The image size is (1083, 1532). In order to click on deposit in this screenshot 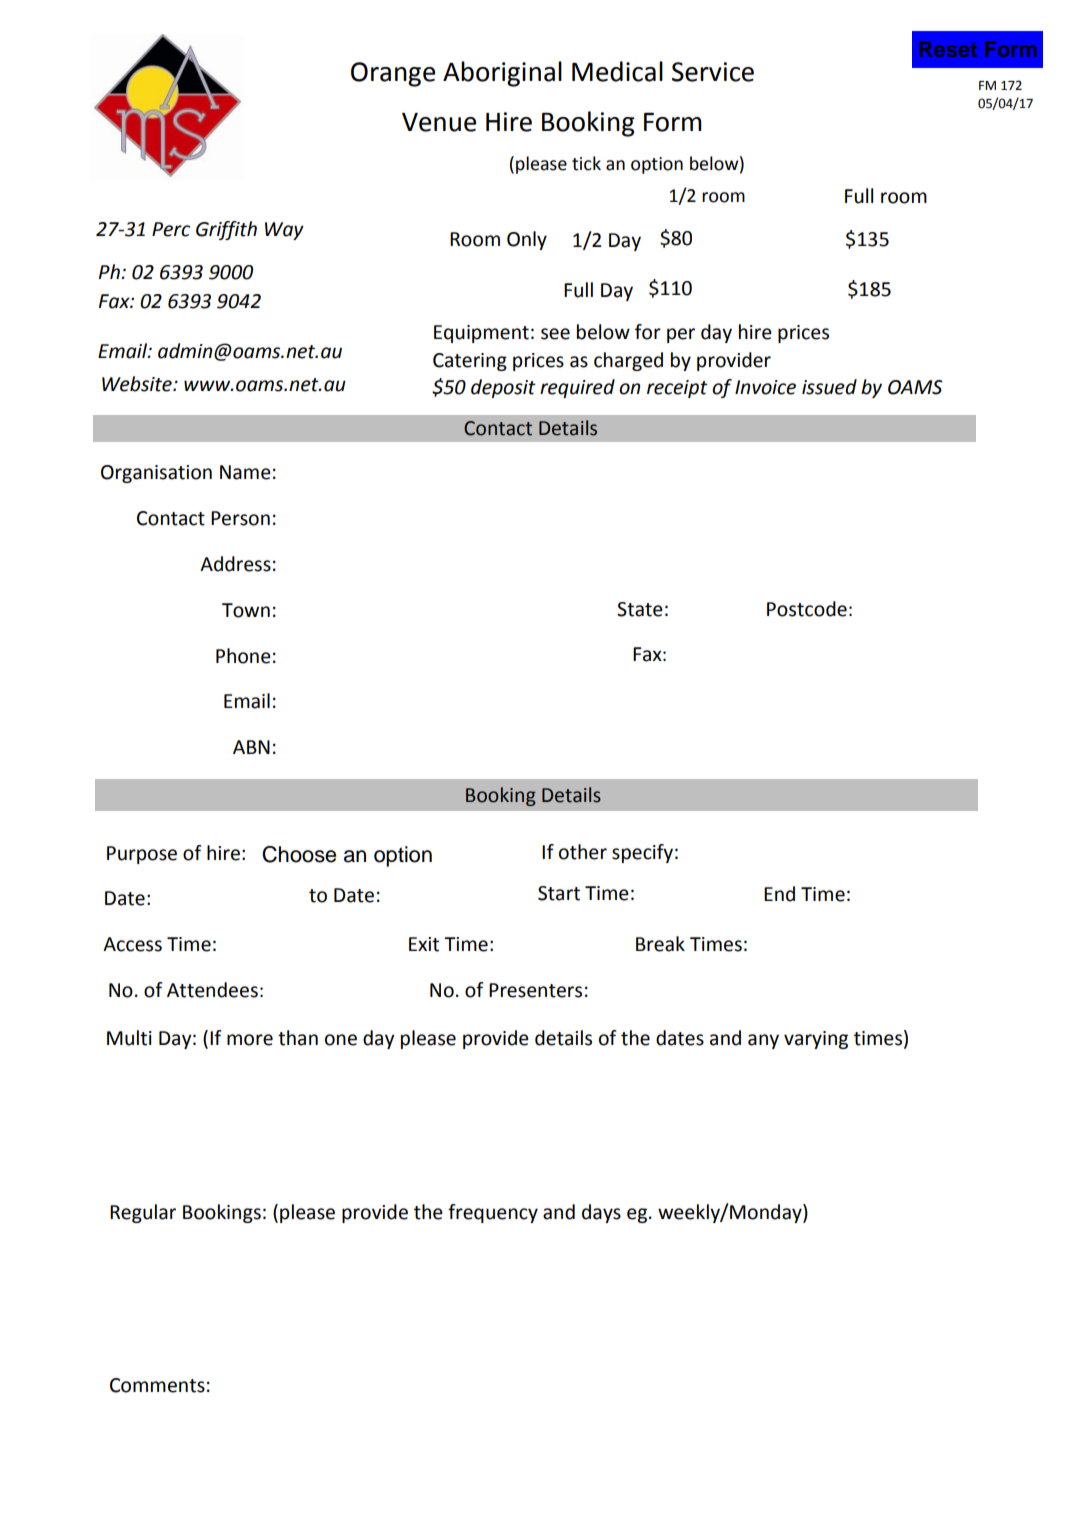, I will do `click(503, 388)`.
